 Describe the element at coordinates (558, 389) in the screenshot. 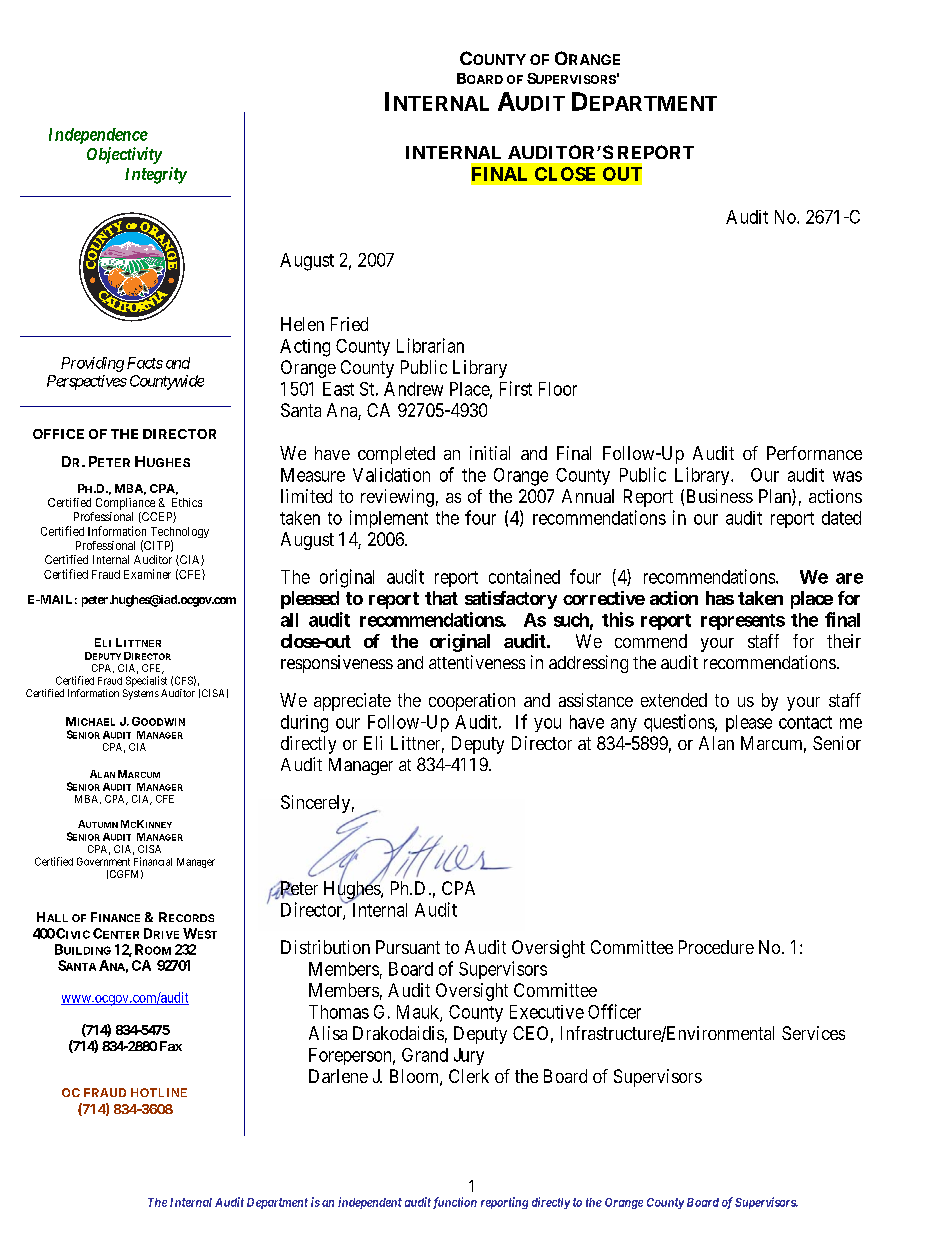

I see `Floor` at that location.
